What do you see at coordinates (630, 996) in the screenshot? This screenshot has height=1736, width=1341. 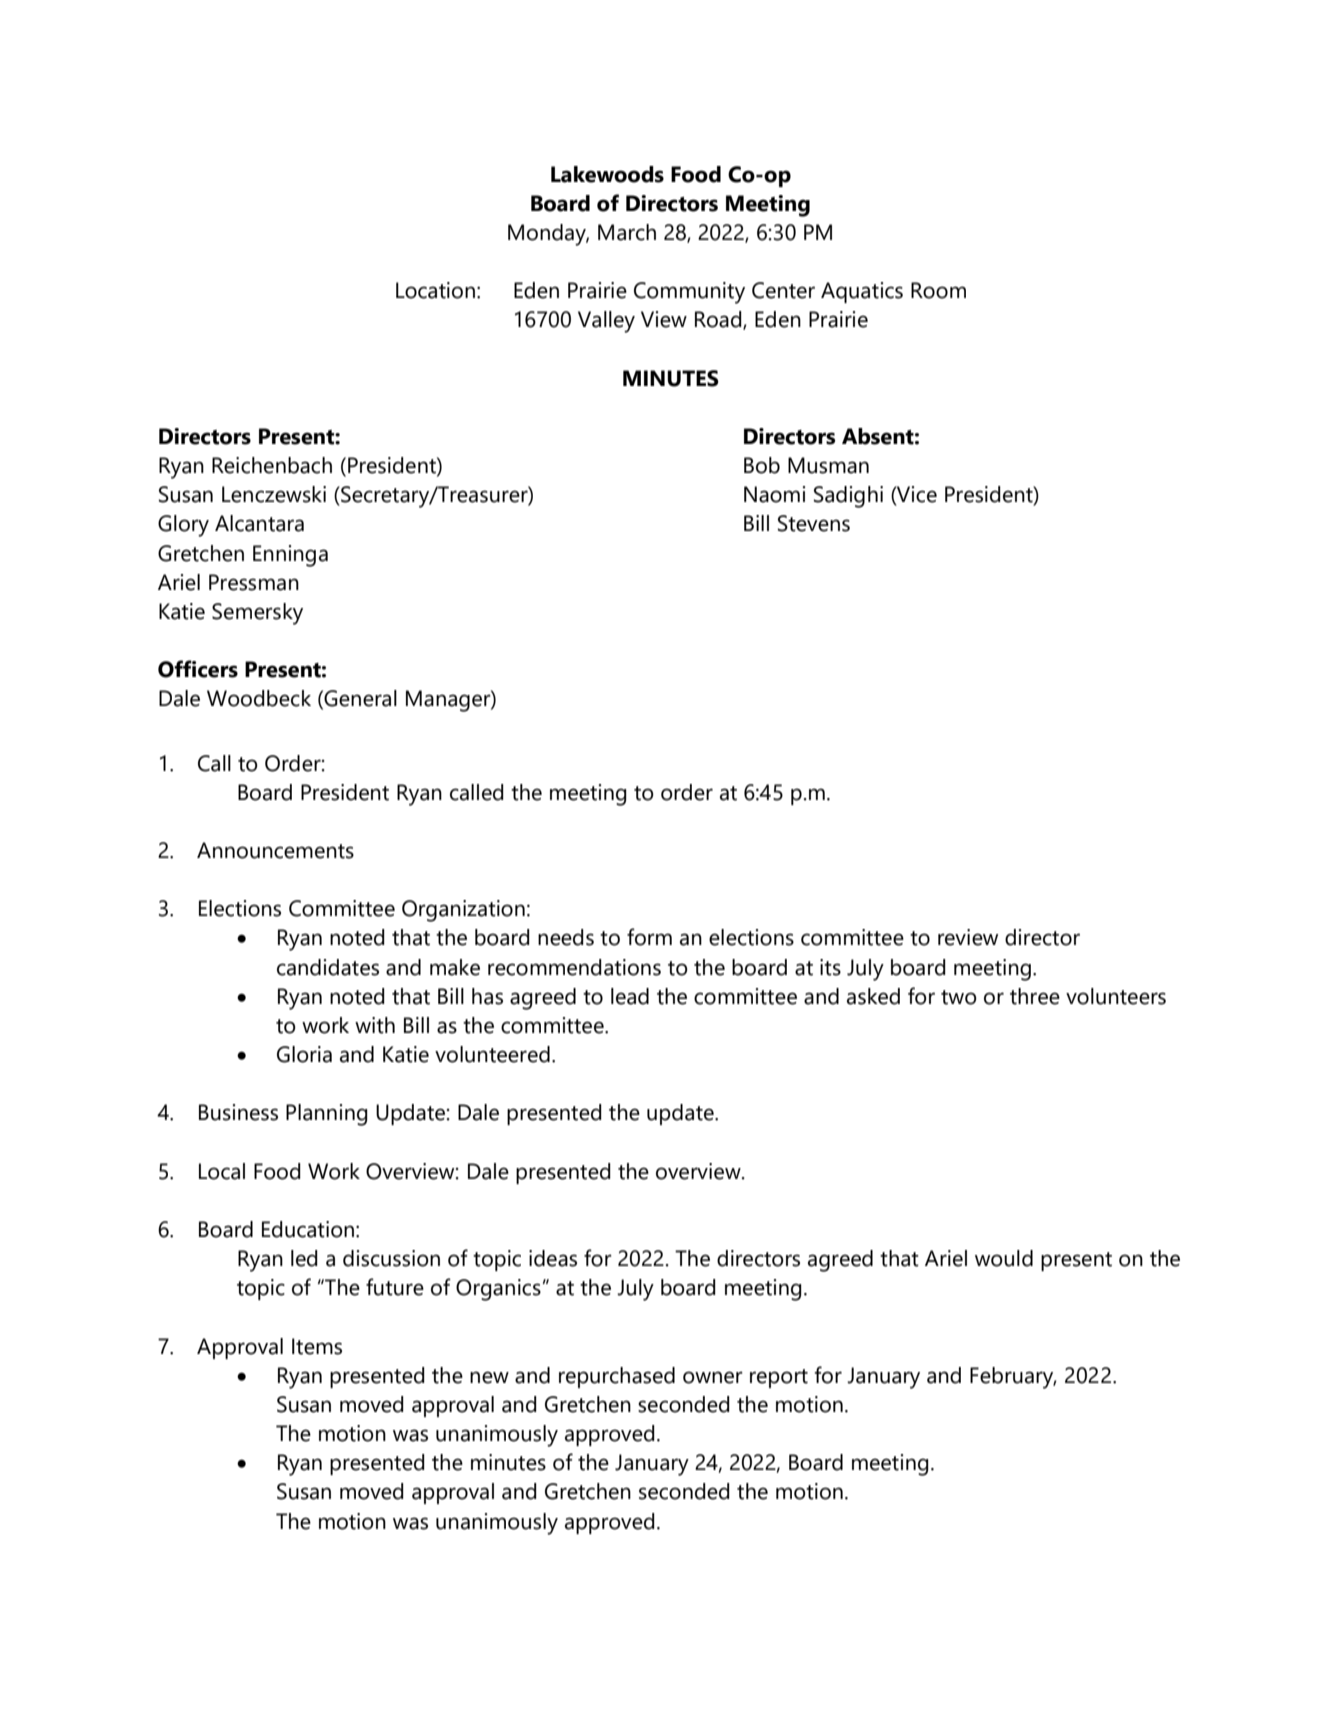 I see `lead` at bounding box center [630, 996].
